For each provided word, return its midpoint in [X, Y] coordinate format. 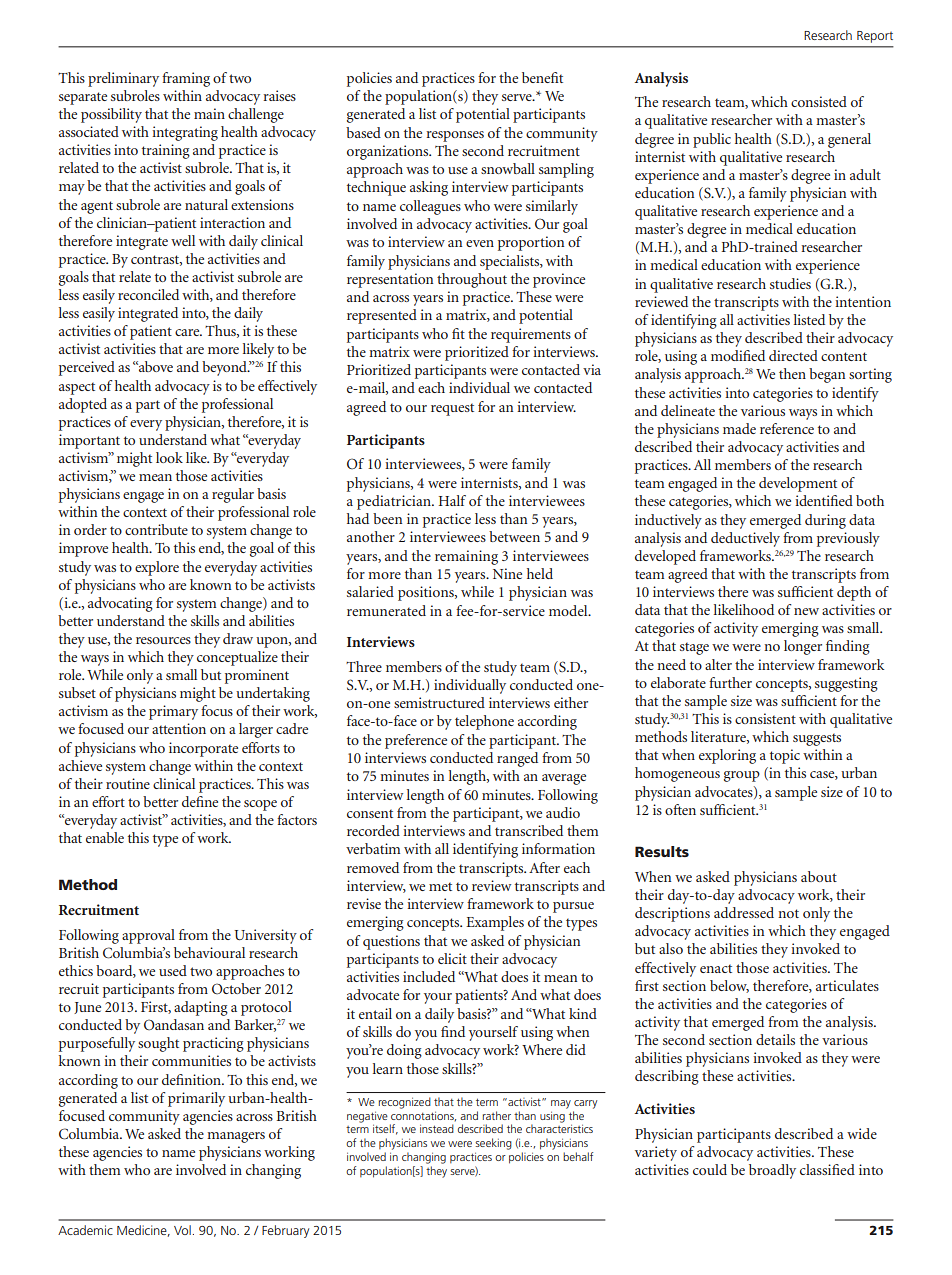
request [452, 409]
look [169, 457]
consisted [819, 101]
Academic [85, 1230]
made [739, 428]
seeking [493, 1144]
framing [186, 79]
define [200, 801]
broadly [772, 1171]
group [742, 776]
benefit [542, 77]
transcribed [529, 830]
